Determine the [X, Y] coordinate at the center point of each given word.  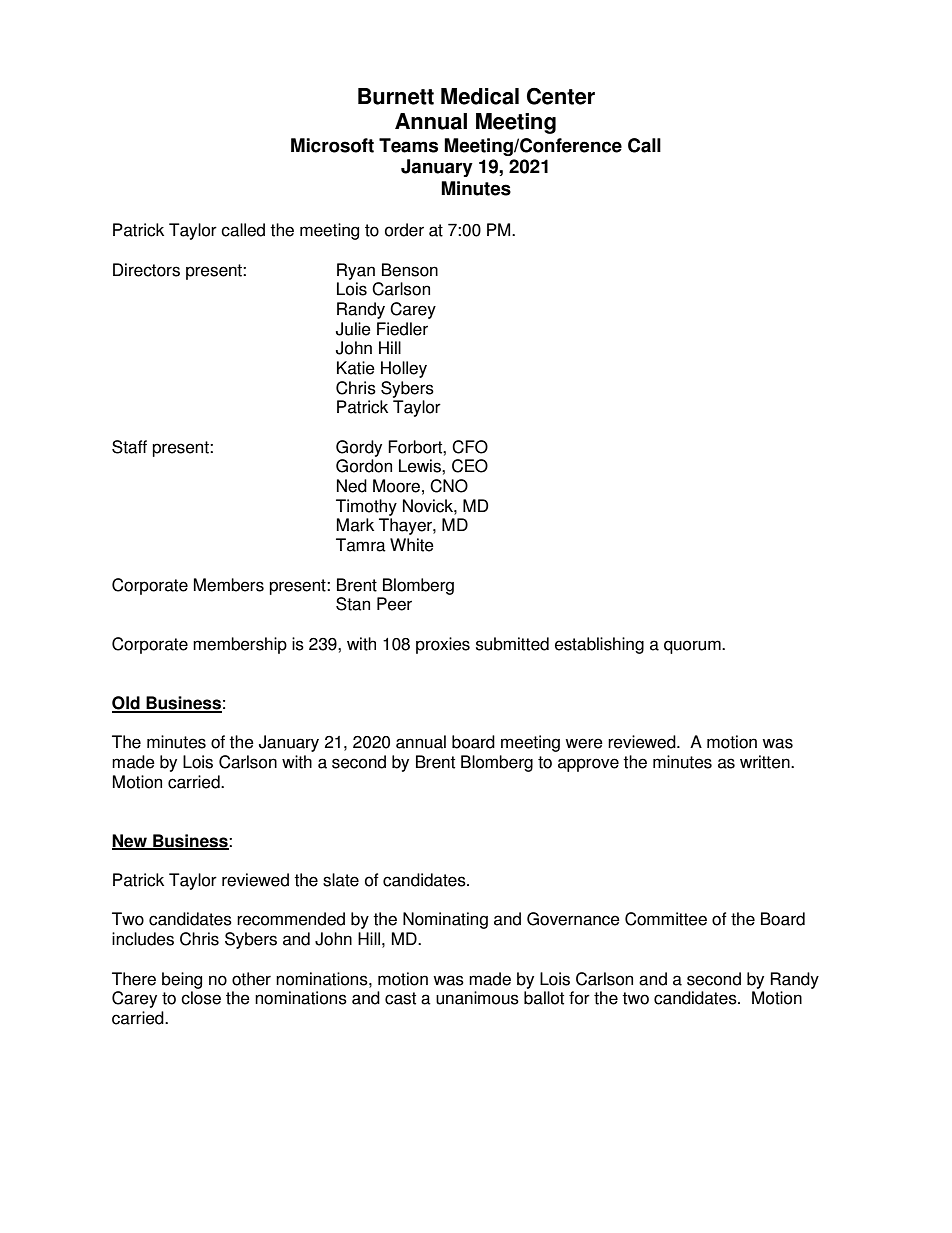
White [412, 545]
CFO [470, 447]
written [766, 762]
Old [127, 704]
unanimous [477, 998]
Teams [408, 145]
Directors [146, 270]
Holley [404, 369]
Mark [355, 525]
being [182, 980]
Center [561, 96]
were [584, 743]
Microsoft [332, 145]
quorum [693, 647]
